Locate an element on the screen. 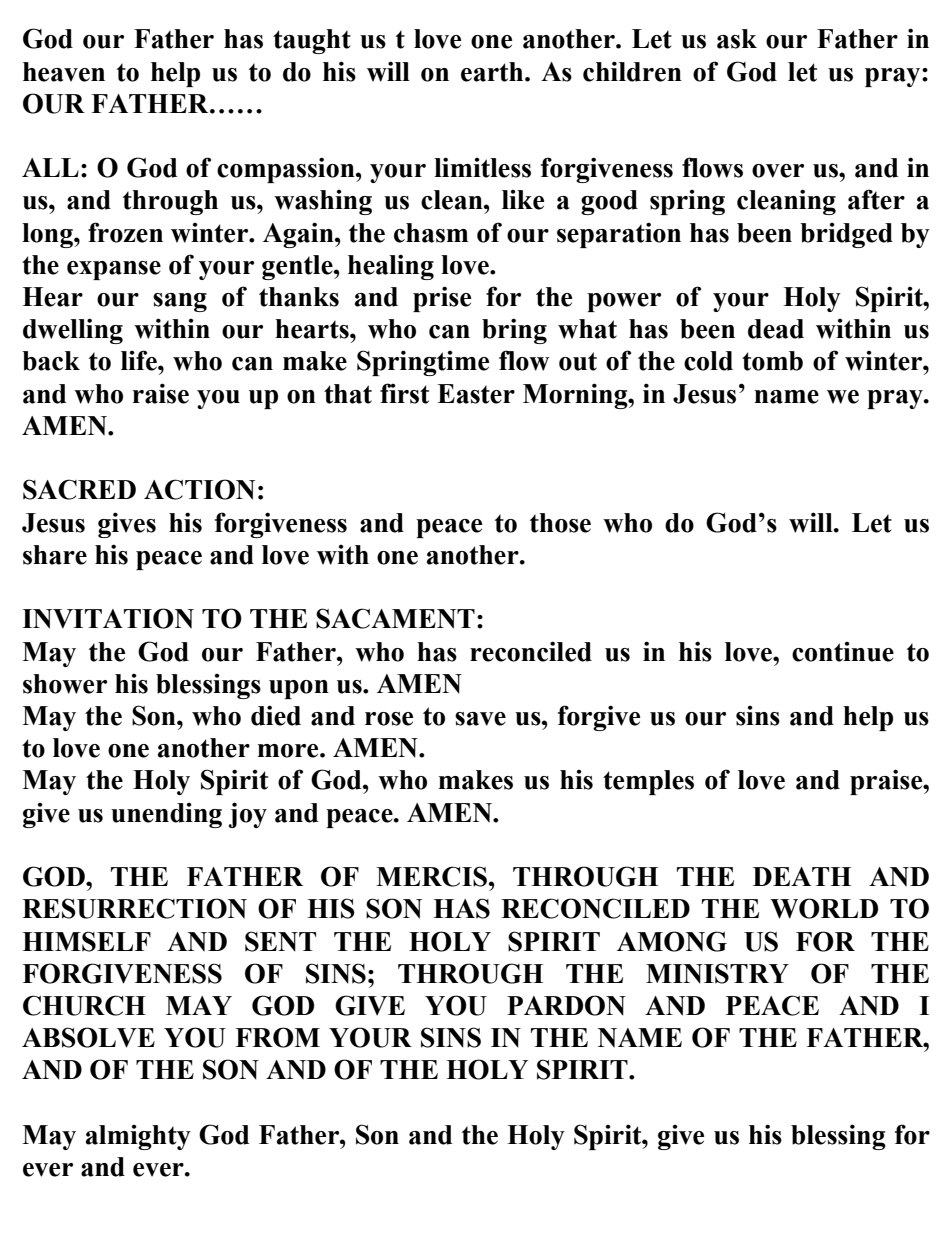 The height and width of the screenshot is (1233, 952). earth is located at coordinates (493, 72).
